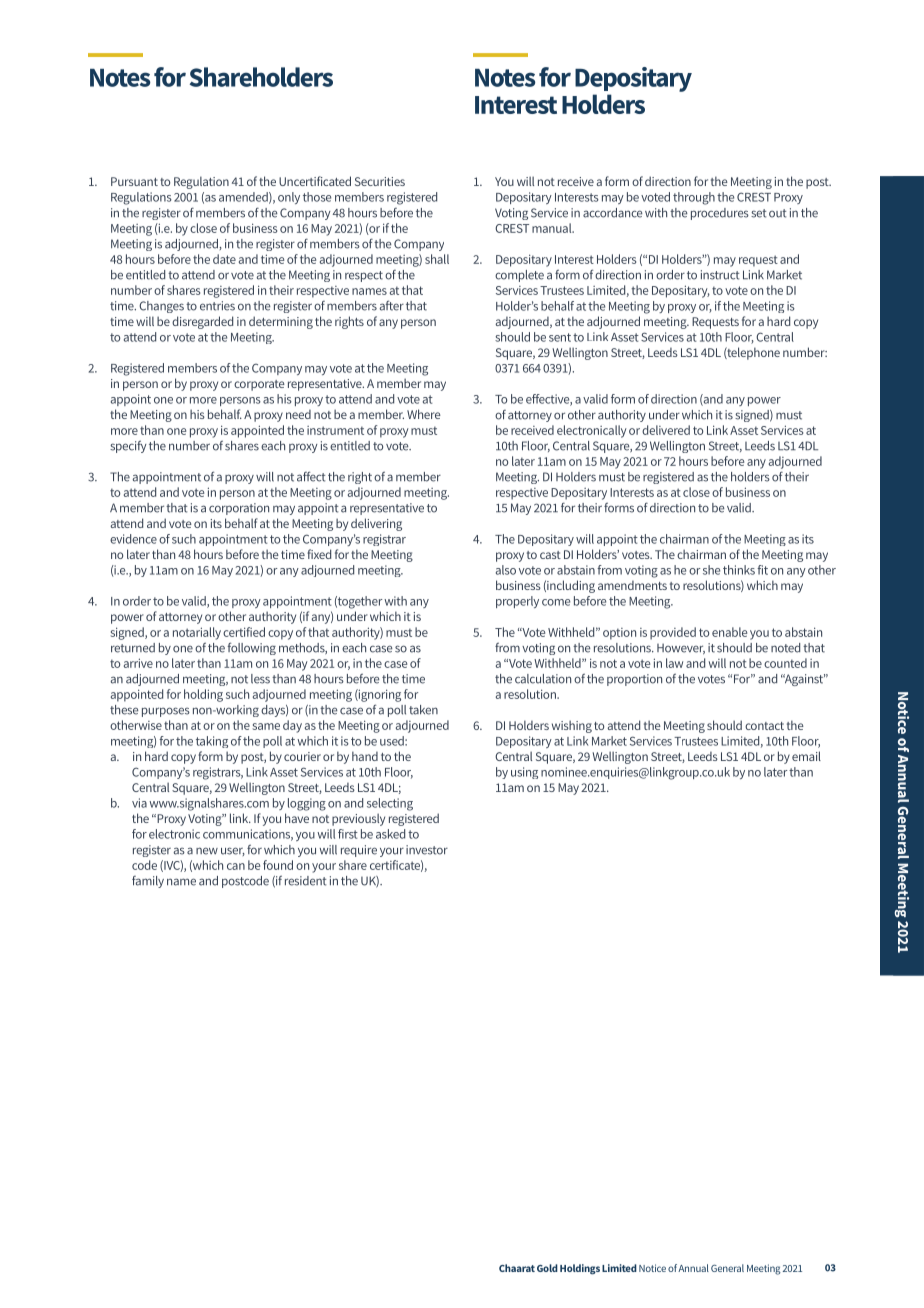 This screenshot has height=1308, width=924. What do you see at coordinates (224, 259) in the screenshot?
I see `date` at bounding box center [224, 259].
